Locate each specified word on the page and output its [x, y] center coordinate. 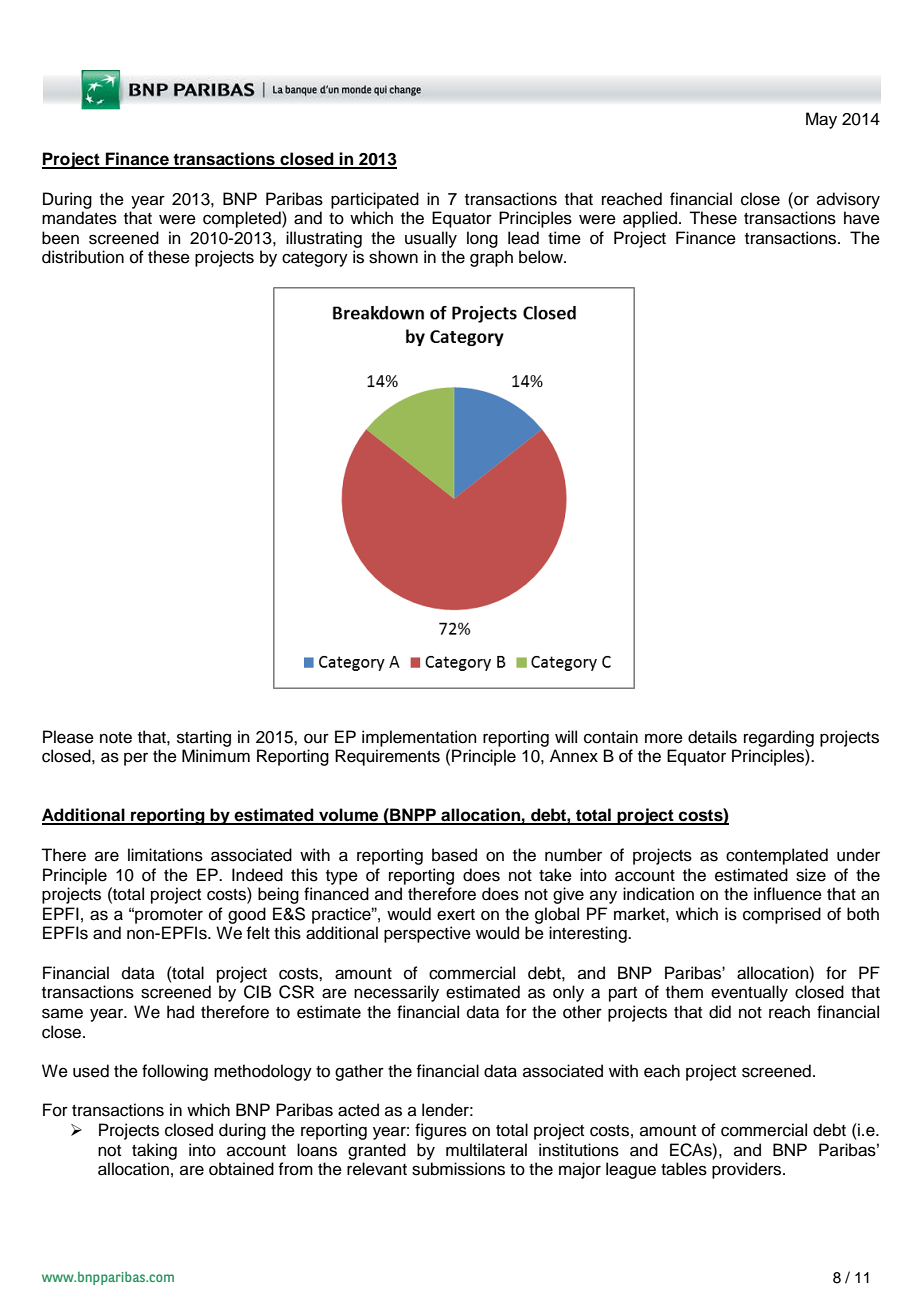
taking [154, 1151]
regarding [779, 738]
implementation [419, 738]
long [482, 239]
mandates [79, 218]
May [821, 120]
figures [441, 1131]
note [116, 738]
